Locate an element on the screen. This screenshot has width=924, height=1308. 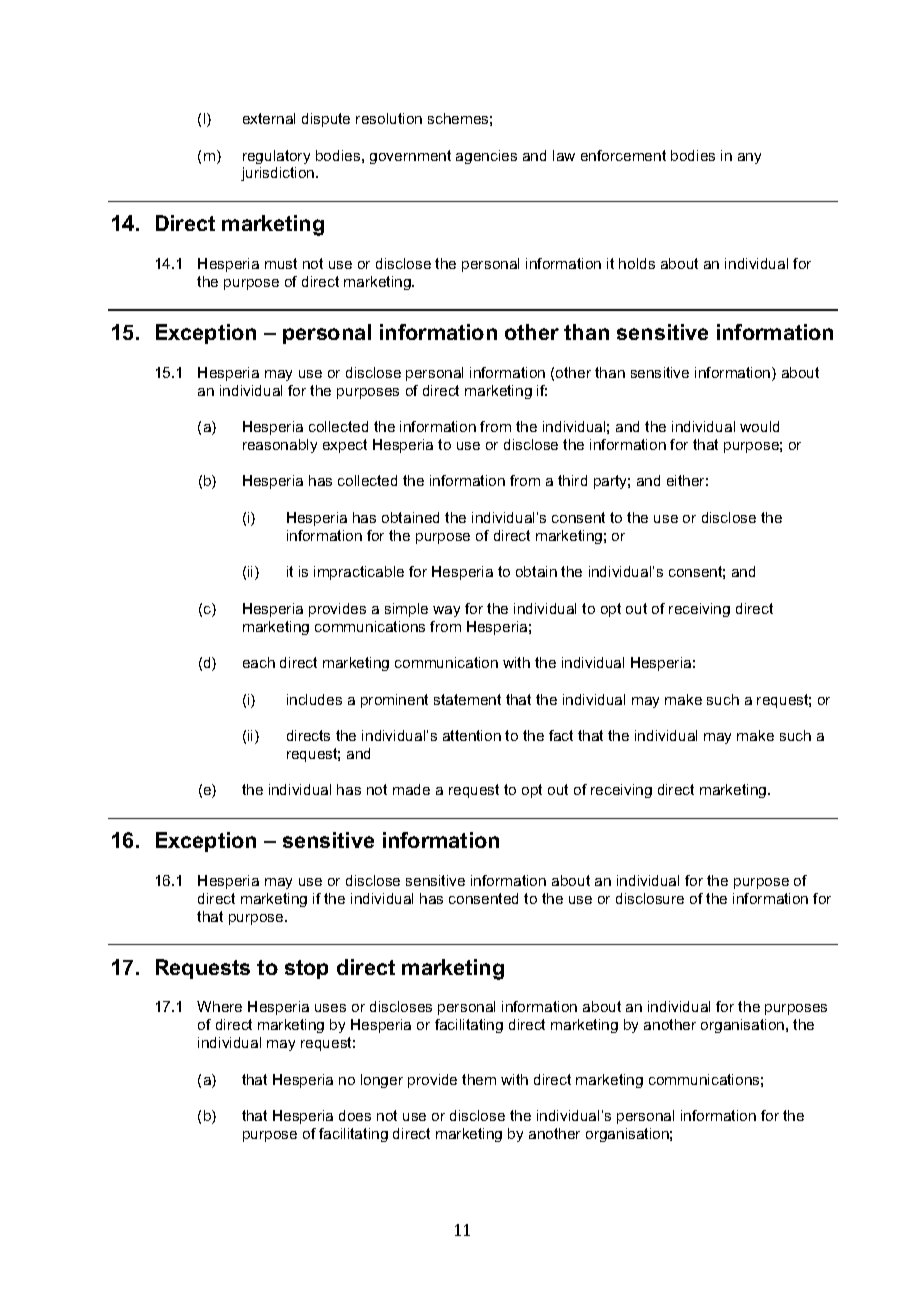
reasonably is located at coordinates (280, 446).
